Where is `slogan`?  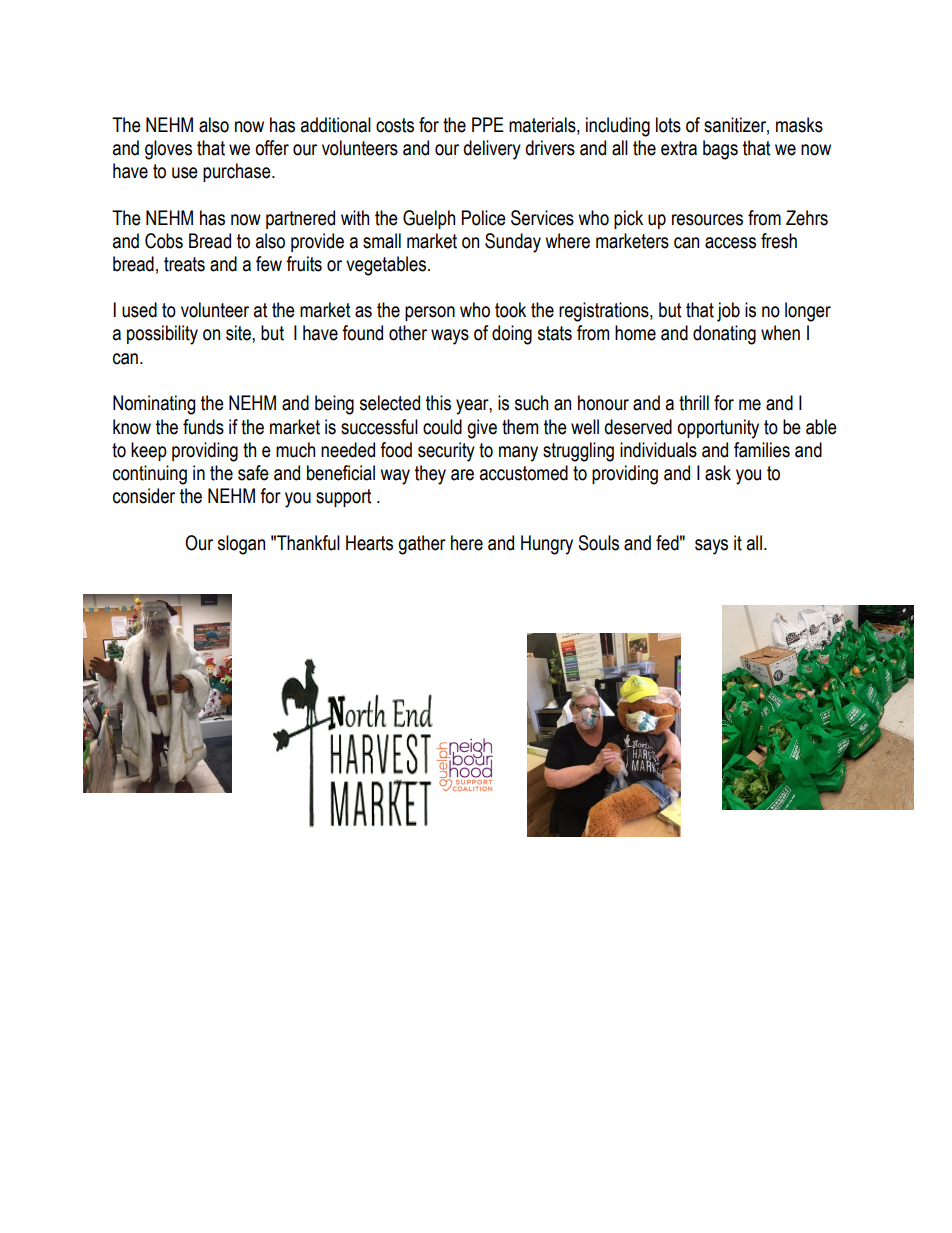
slogan is located at coordinates (241, 545).
